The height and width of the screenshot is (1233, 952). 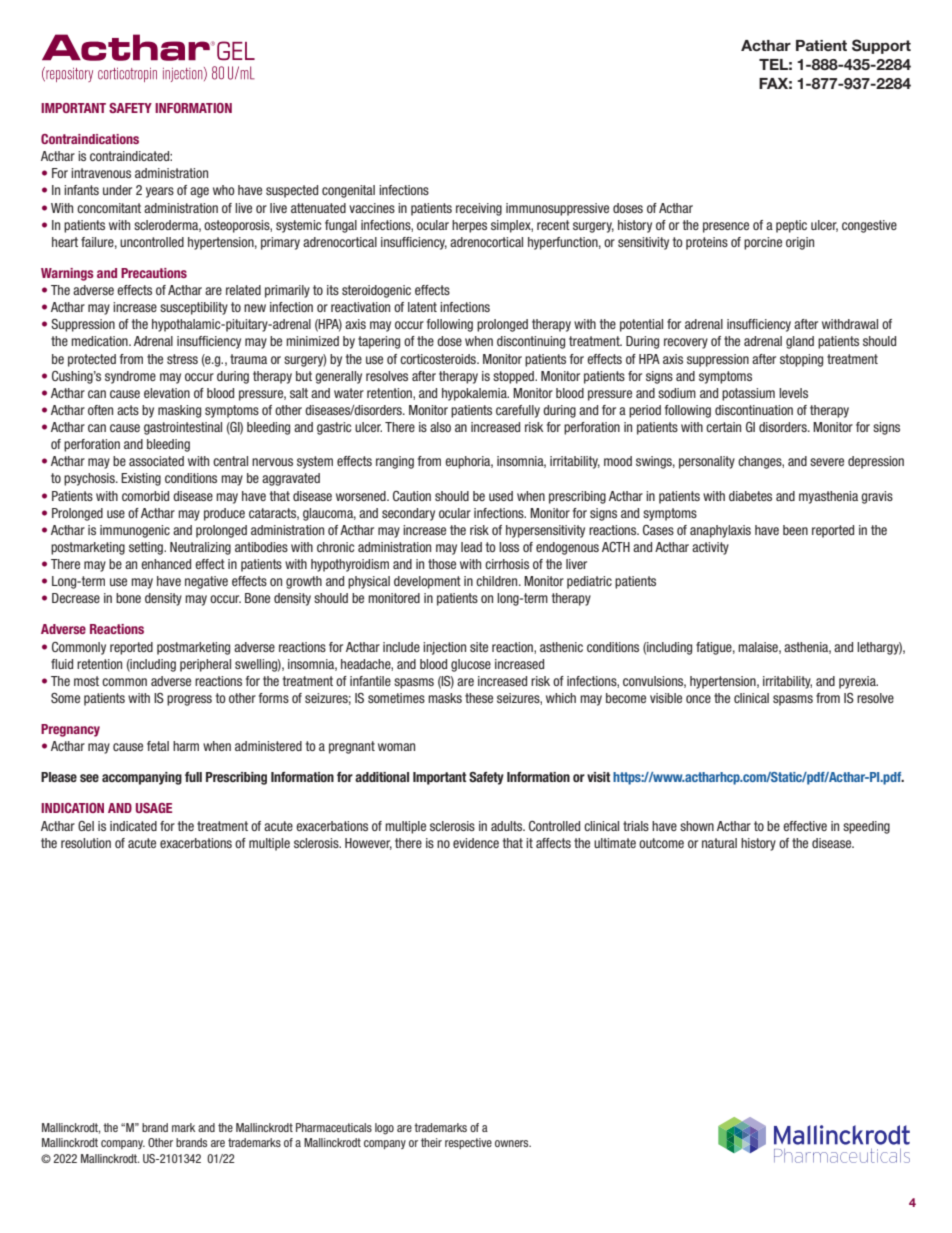 I want to click on children, so click(x=498, y=581).
